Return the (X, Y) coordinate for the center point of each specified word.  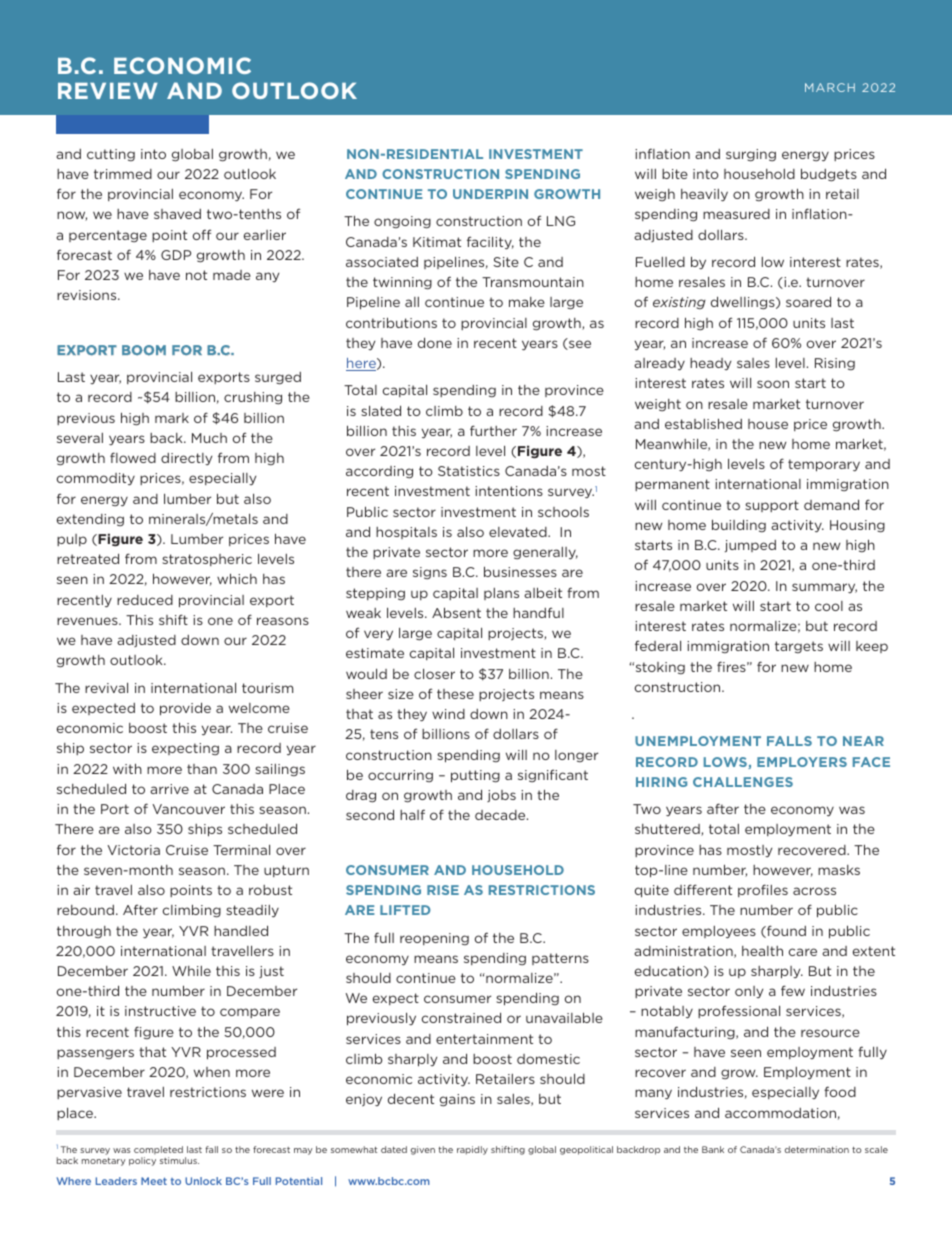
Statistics (469, 471)
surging (751, 155)
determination (817, 1149)
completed (158, 1150)
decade (501, 815)
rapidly (472, 1150)
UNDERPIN (490, 194)
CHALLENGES (743, 782)
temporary (824, 465)
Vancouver (188, 809)
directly (186, 459)
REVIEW (108, 90)
